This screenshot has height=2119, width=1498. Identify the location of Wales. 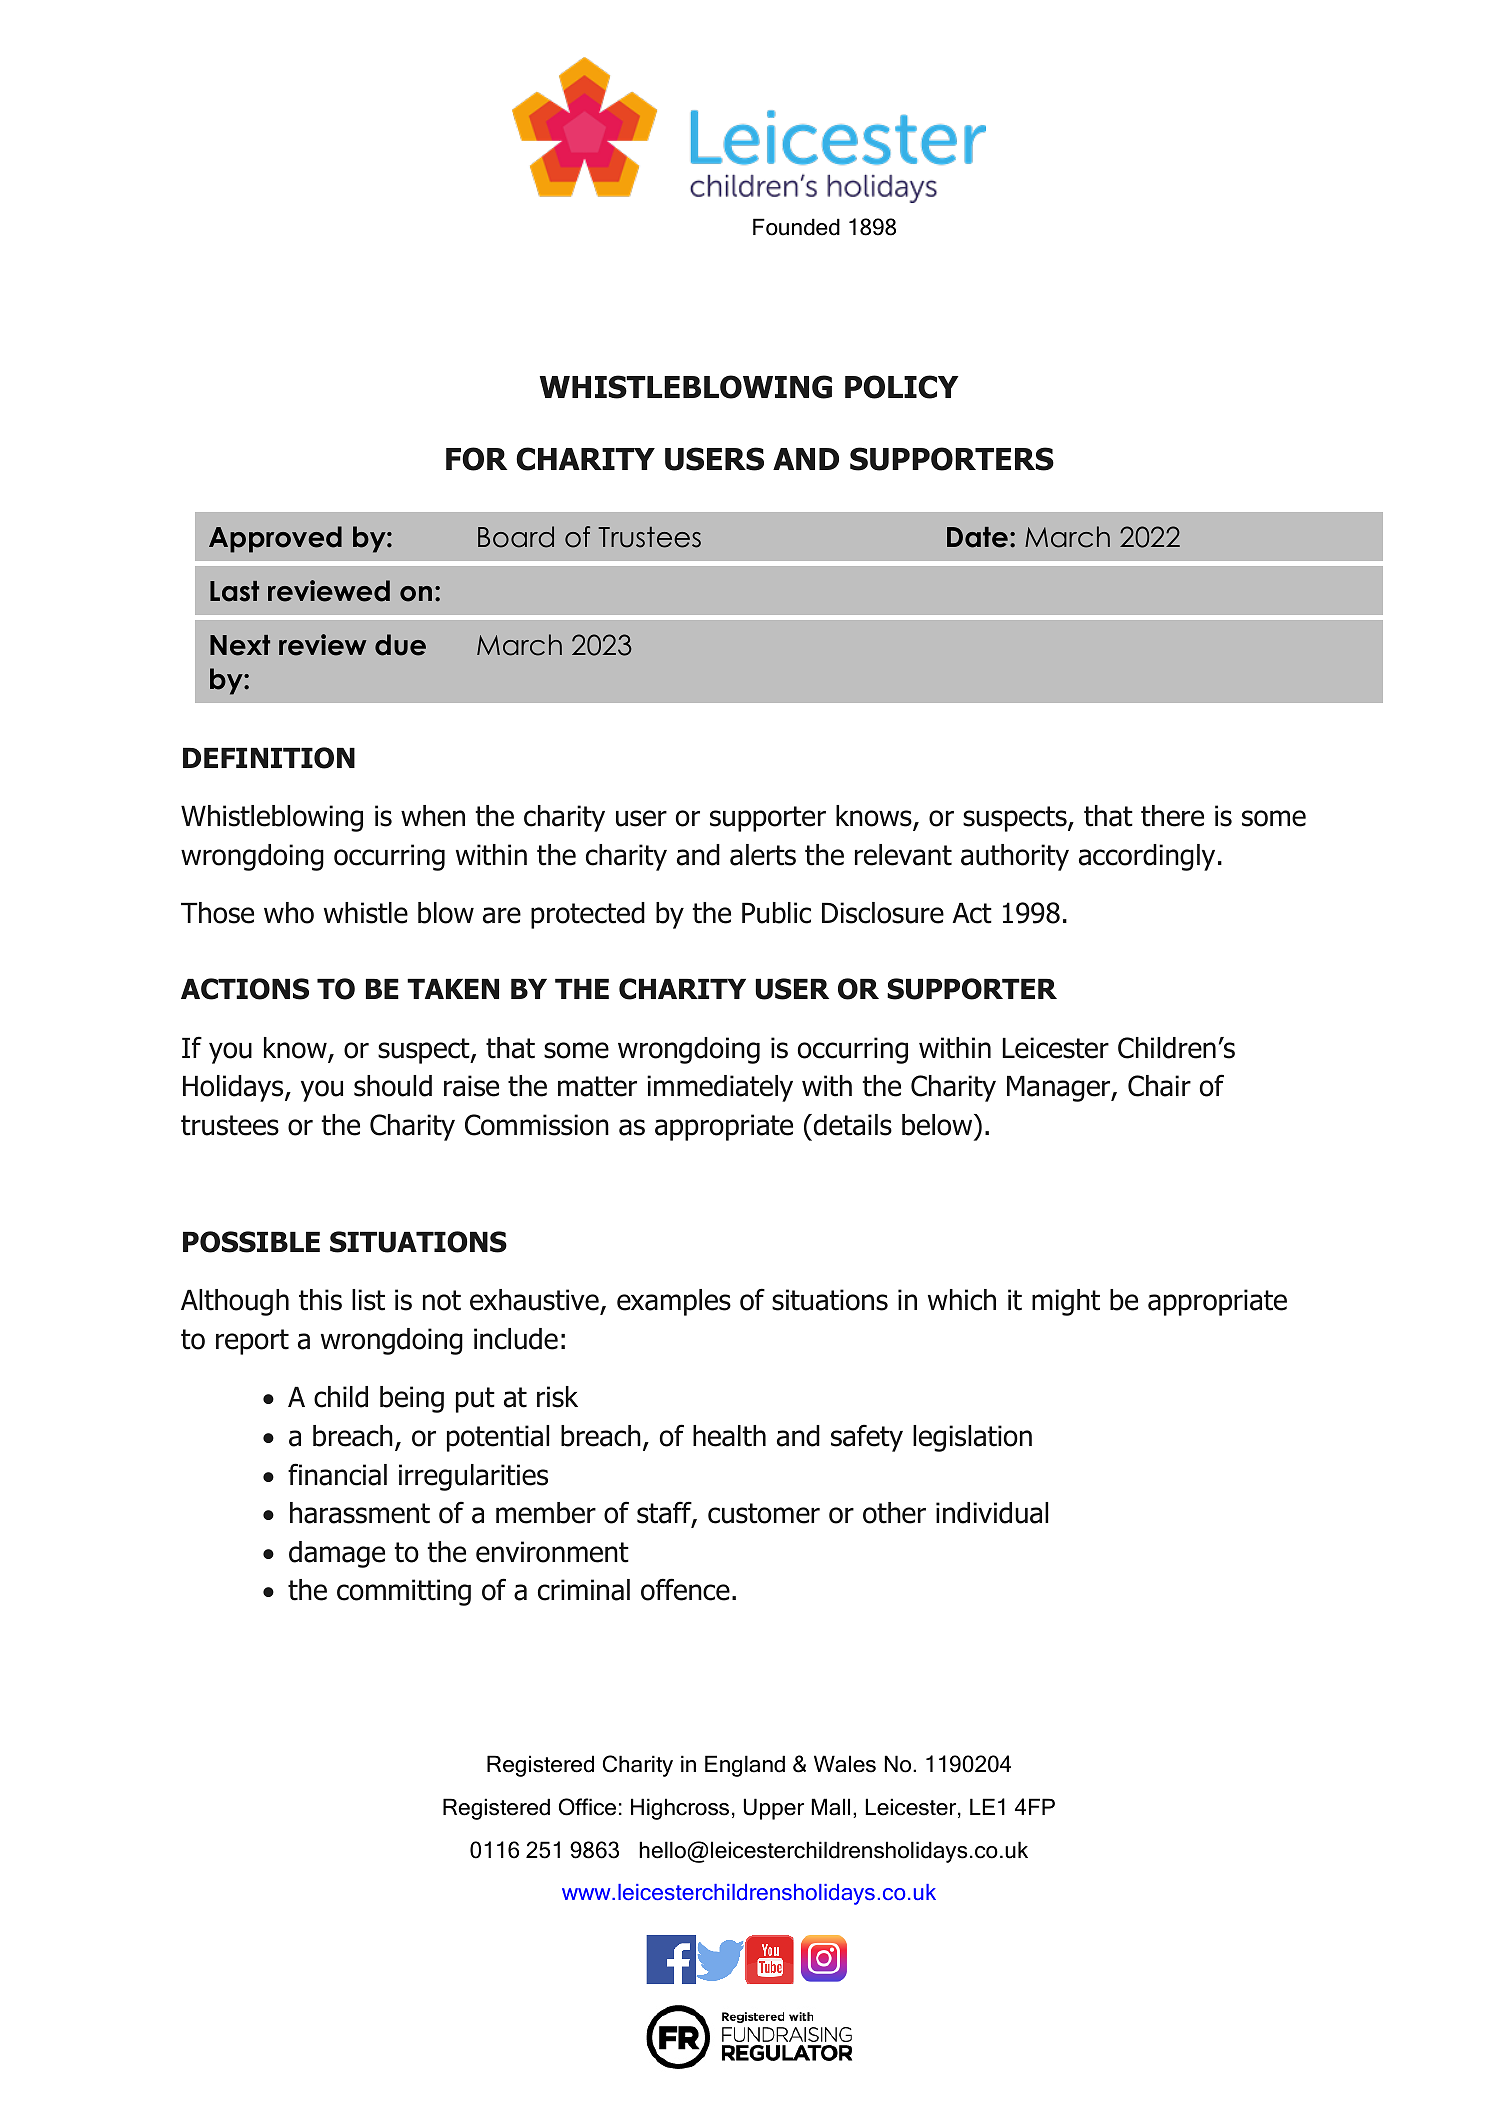
(845, 1764).
